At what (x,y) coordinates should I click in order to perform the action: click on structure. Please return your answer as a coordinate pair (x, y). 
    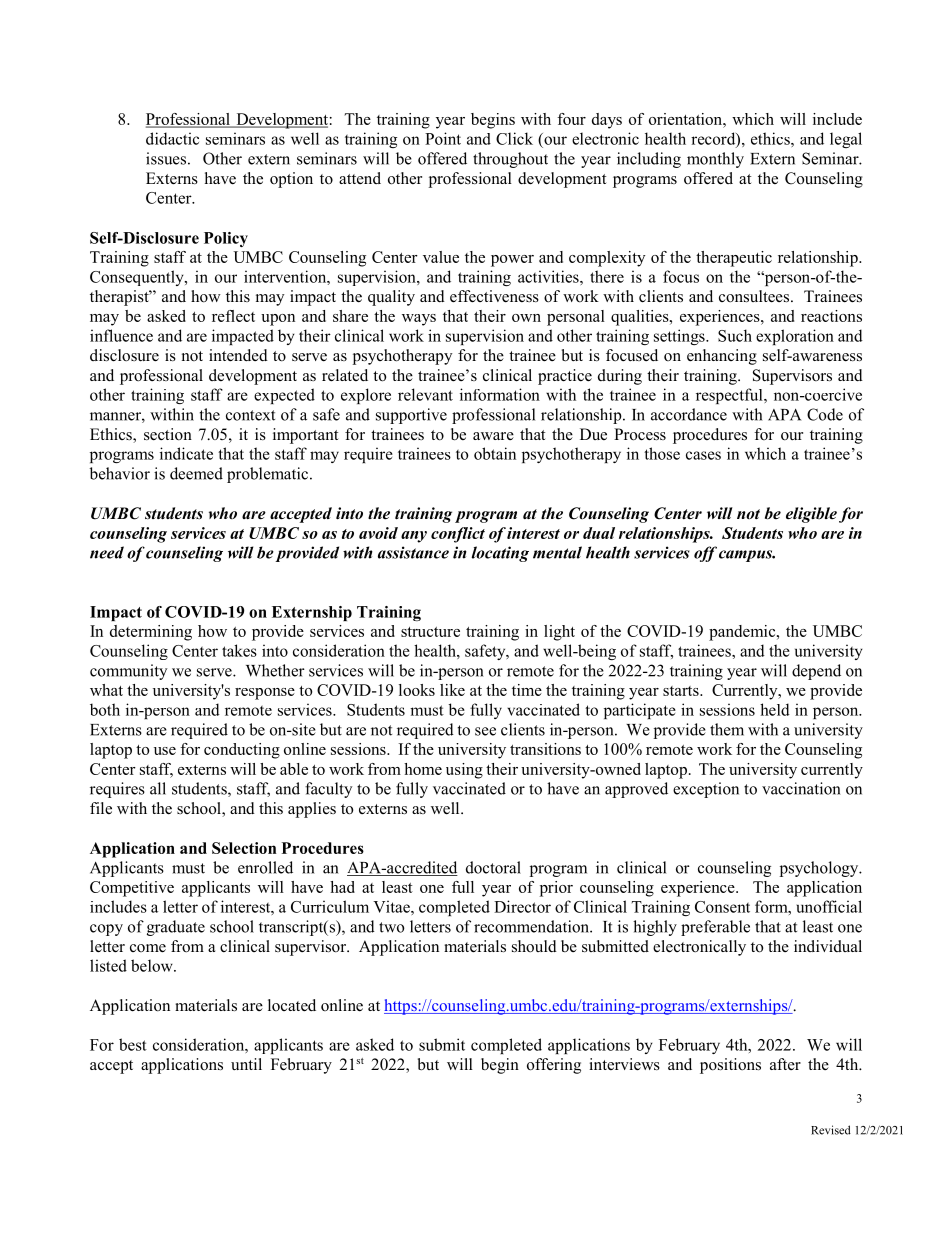
    Looking at the image, I should click on (430, 632).
